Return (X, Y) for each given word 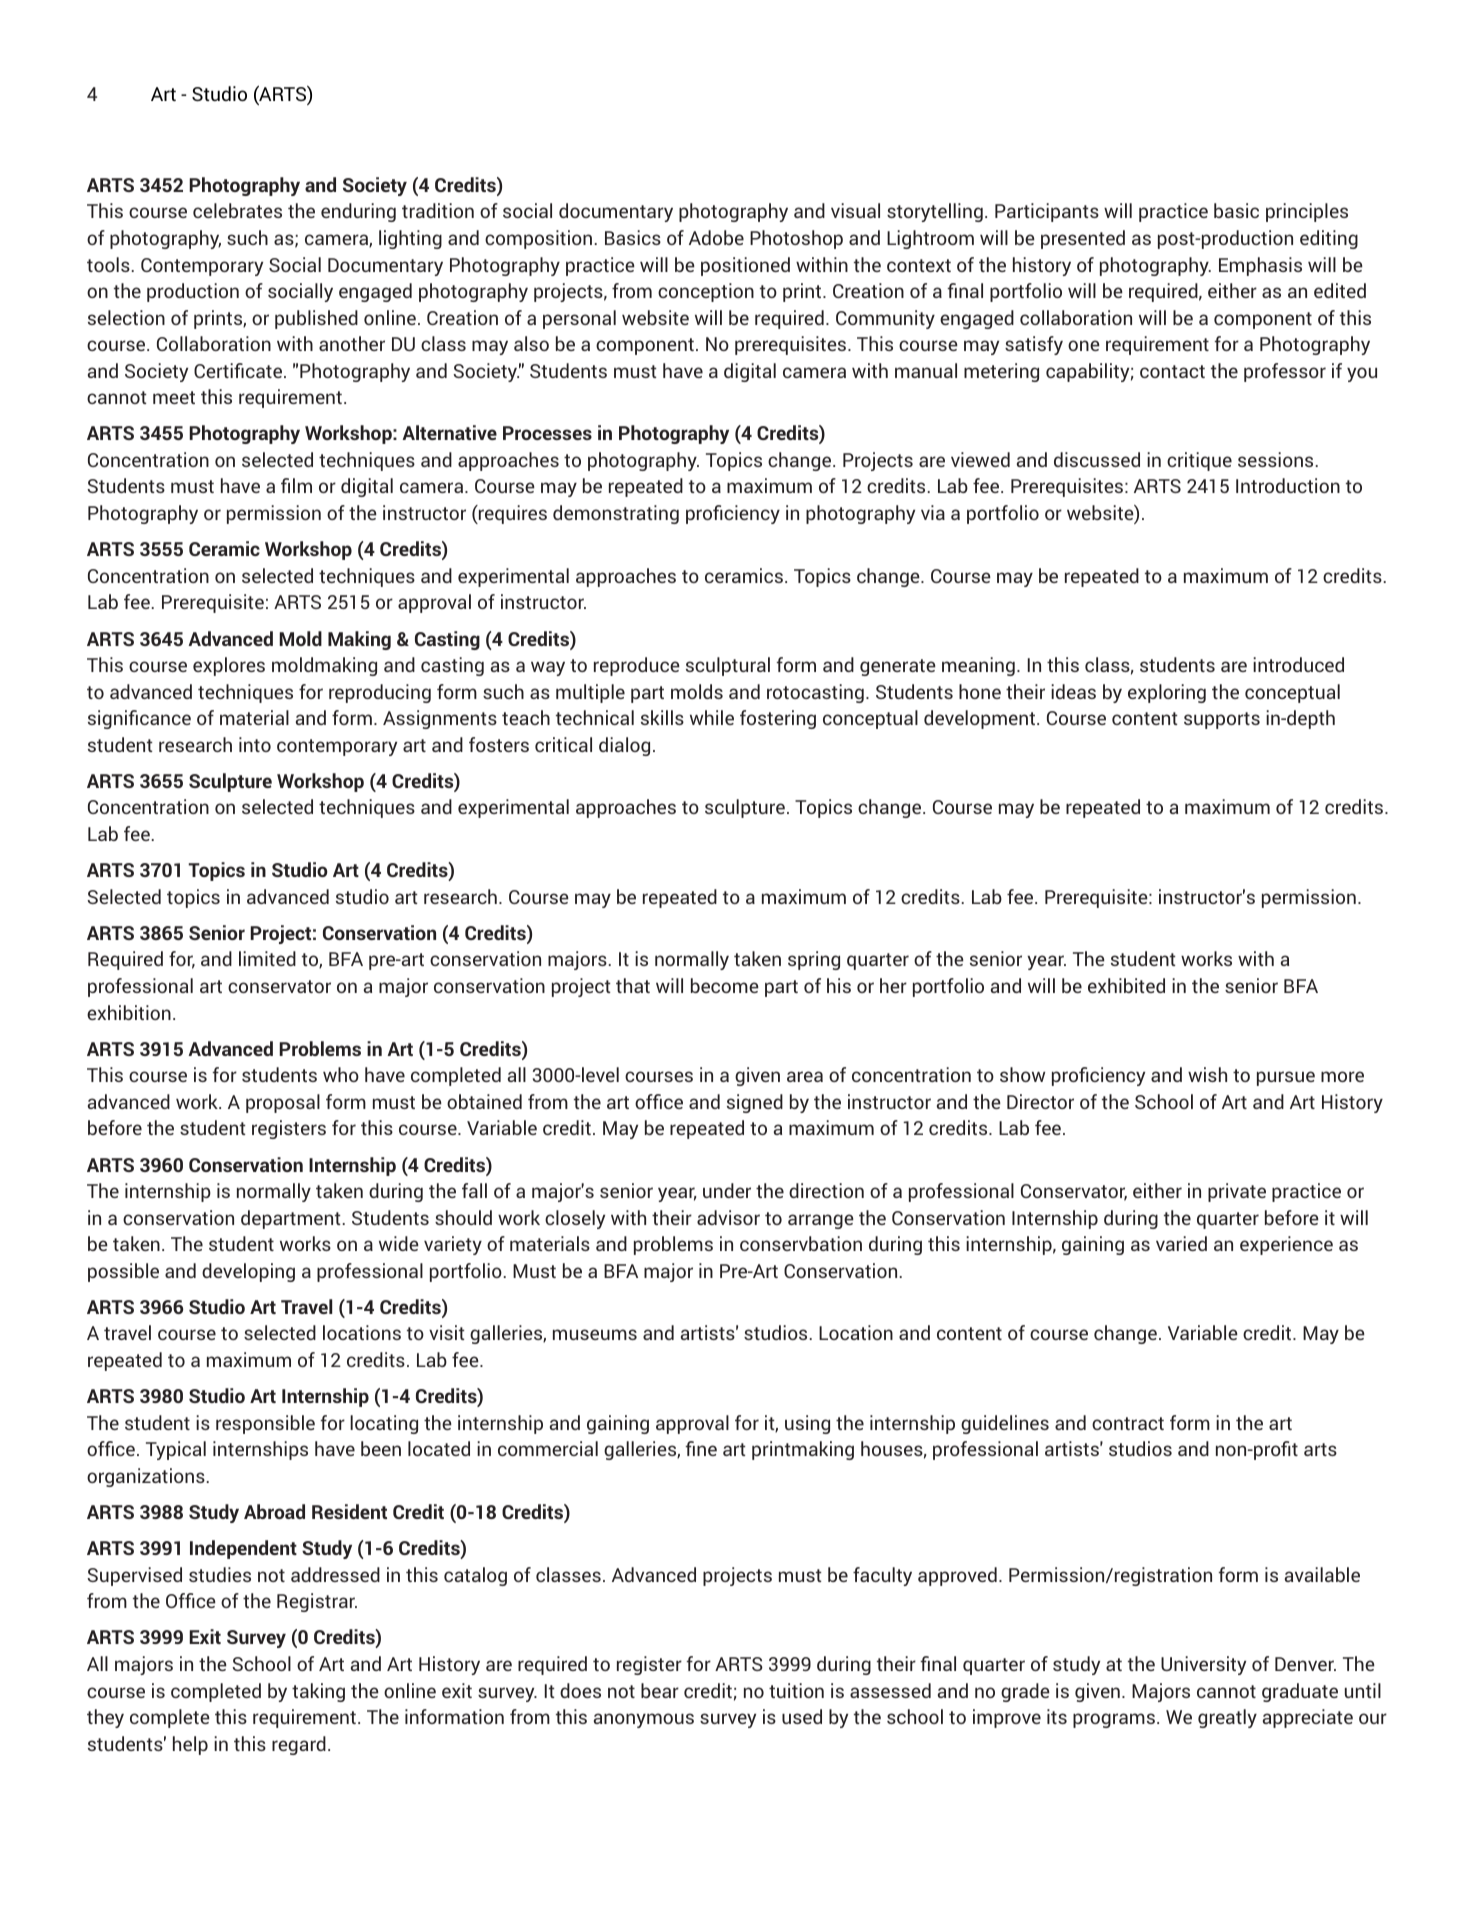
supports (1222, 720)
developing (248, 1272)
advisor (728, 1217)
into (255, 744)
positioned (745, 266)
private (1237, 1192)
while (712, 717)
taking (318, 1692)
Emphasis (1260, 266)
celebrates (237, 210)
